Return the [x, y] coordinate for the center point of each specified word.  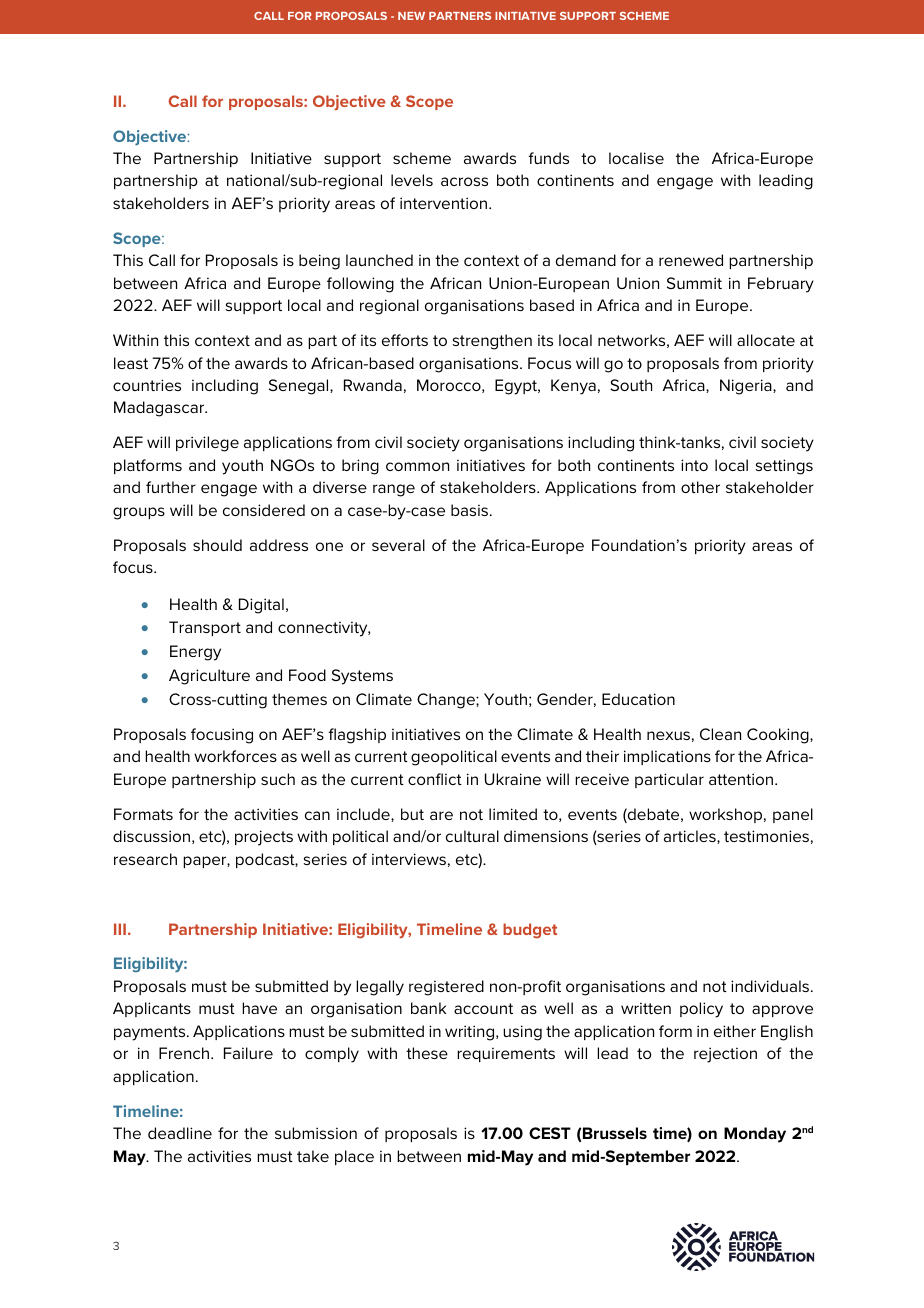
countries [147, 385]
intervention [445, 203]
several [398, 545]
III [120, 929]
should [217, 545]
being [319, 262]
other [700, 487]
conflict [435, 779]
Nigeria [747, 387]
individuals [770, 986]
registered [446, 988]
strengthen [492, 342]
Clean [720, 734]
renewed [691, 260]
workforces [235, 756]
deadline [180, 1133]
